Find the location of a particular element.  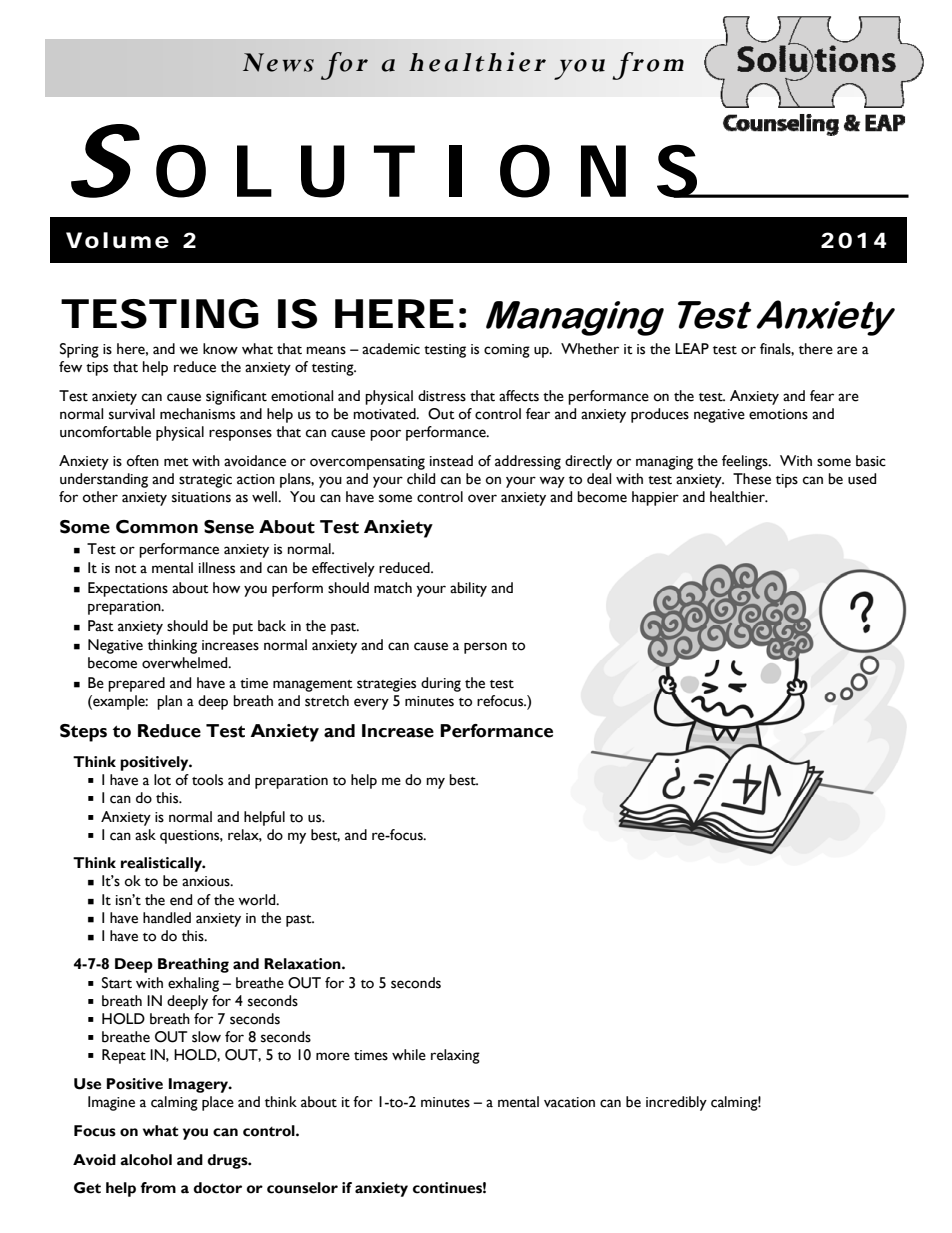

vacation is located at coordinates (569, 1102).
